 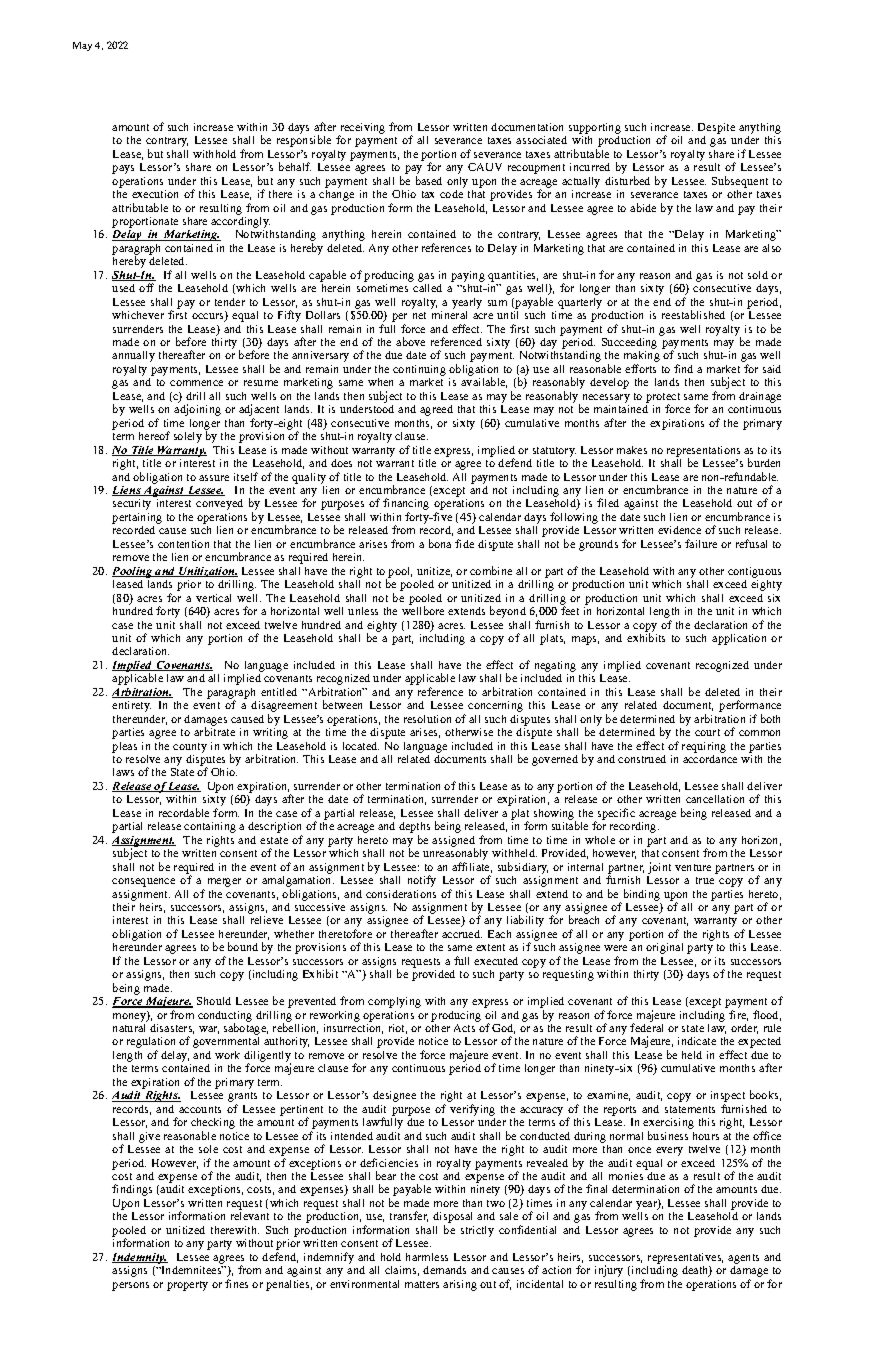 What do you see at coordinates (444, 1270) in the page?
I see `demands` at bounding box center [444, 1270].
